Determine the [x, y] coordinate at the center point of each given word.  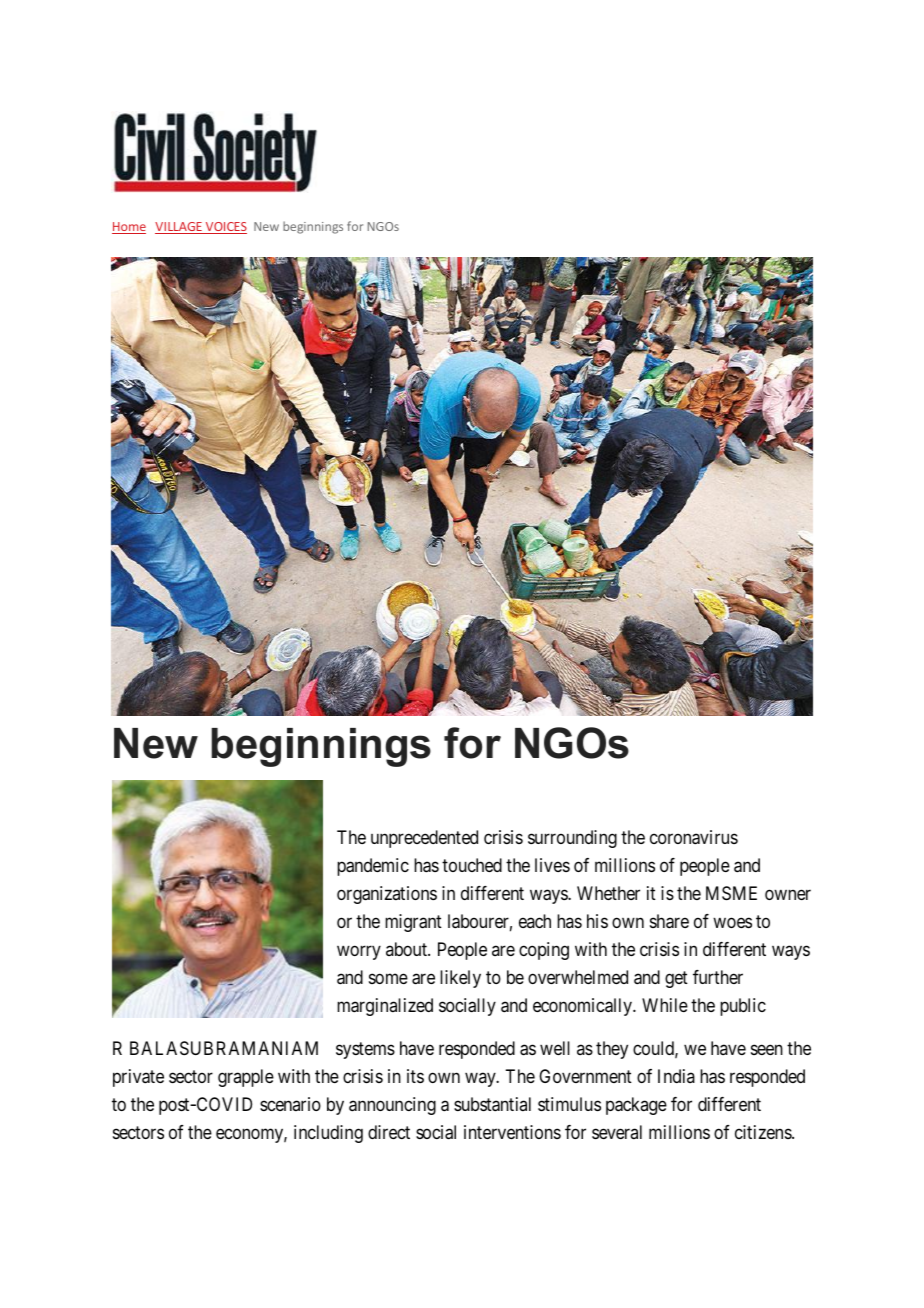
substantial [492, 1104]
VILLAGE [179, 228]
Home [129, 228]
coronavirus [694, 837]
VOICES [225, 228]
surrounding [572, 839]
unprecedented [424, 839]
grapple [246, 1078]
